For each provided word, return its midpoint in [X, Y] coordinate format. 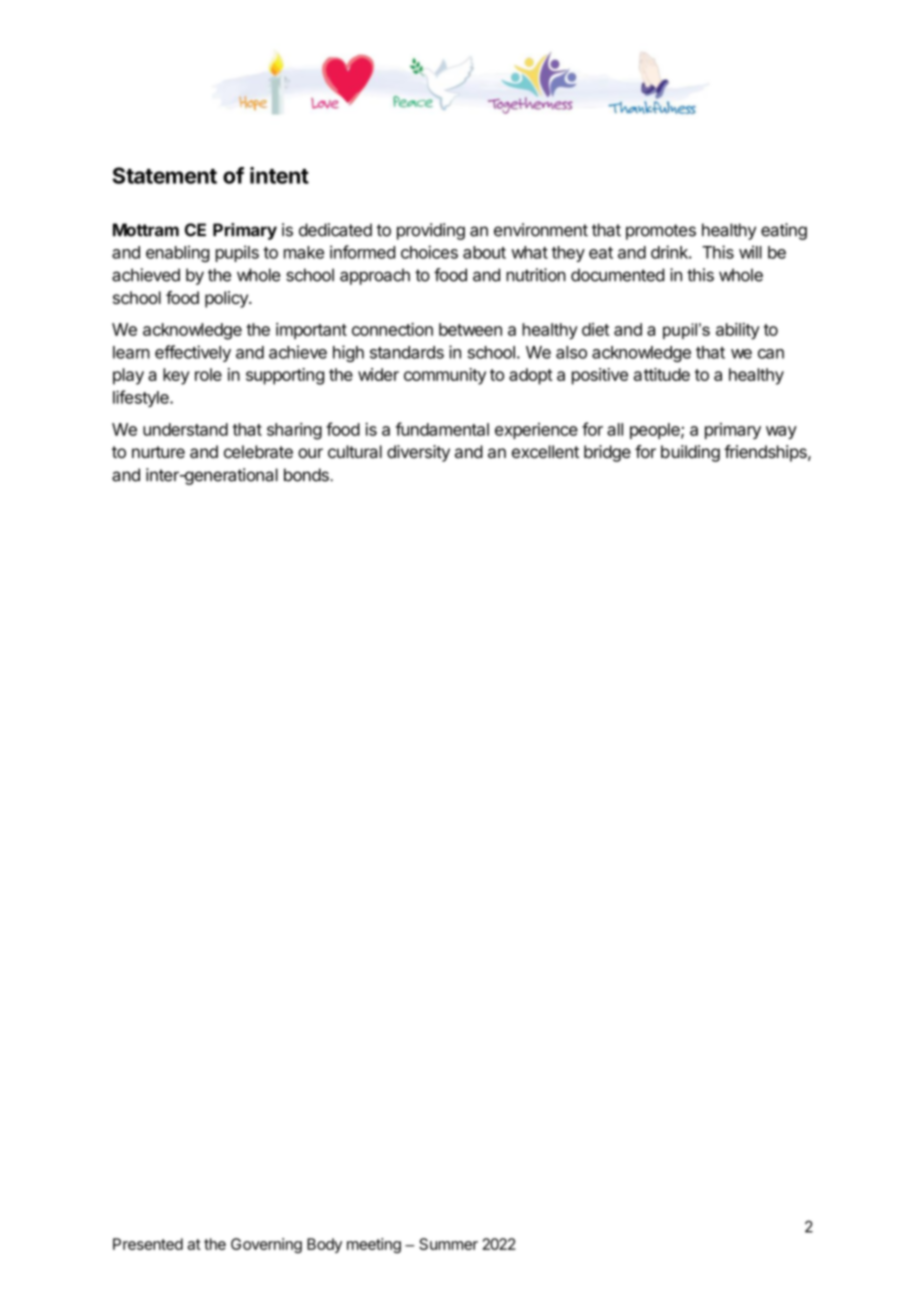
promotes [661, 232]
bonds [307, 475]
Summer [448, 1244]
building [690, 453]
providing [431, 231]
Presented [148, 1244]
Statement [165, 175]
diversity [418, 453]
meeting [374, 1245]
